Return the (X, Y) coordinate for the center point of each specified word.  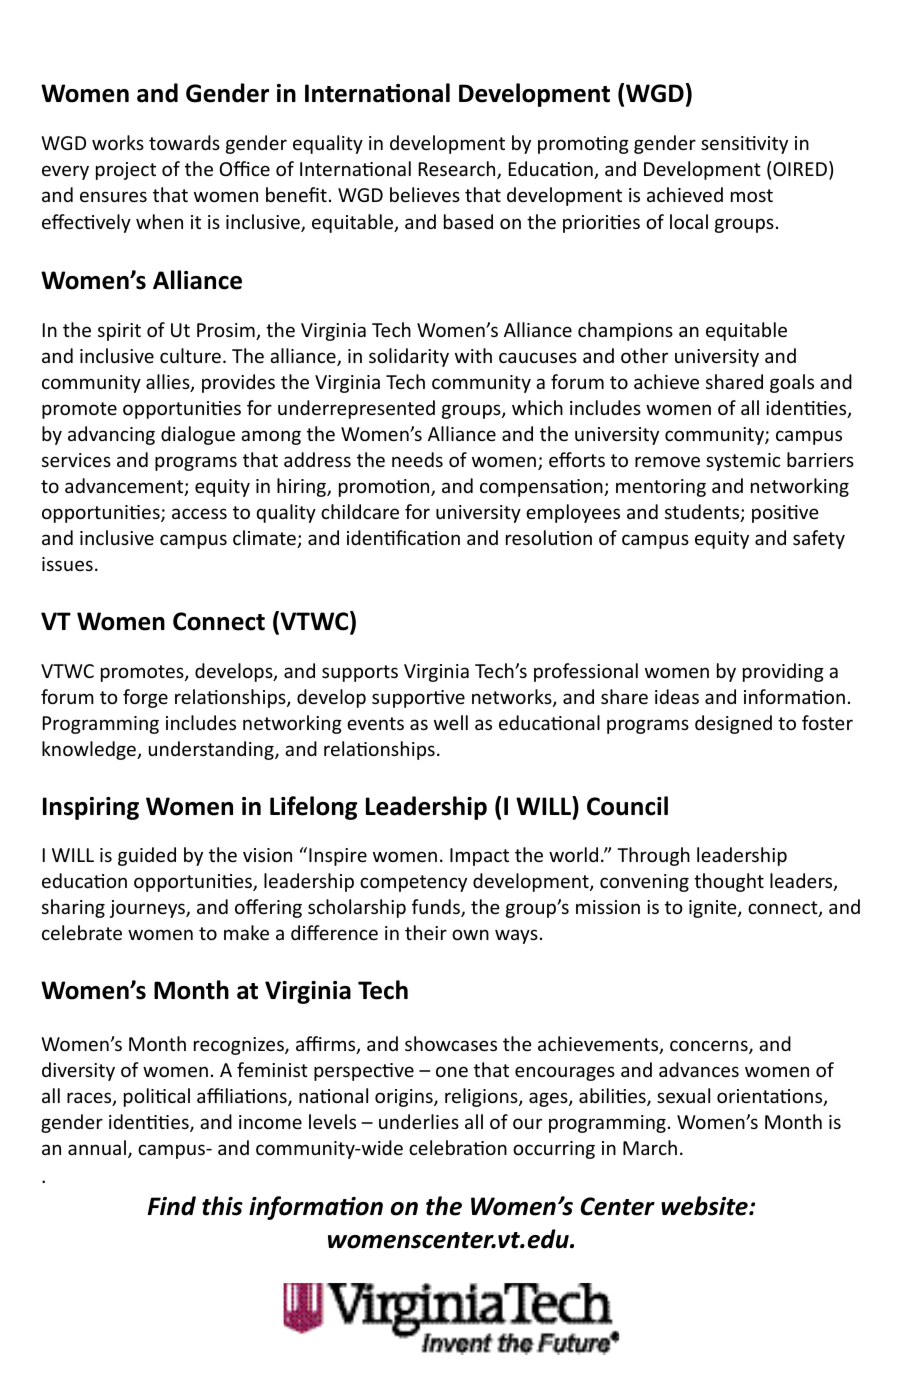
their (426, 932)
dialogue (198, 435)
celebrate (82, 932)
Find (172, 1206)
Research (458, 170)
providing (783, 672)
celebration (458, 1147)
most (752, 195)
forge (145, 698)
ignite (714, 909)
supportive (418, 699)
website (705, 1206)
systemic (743, 462)
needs (417, 459)
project (126, 171)
